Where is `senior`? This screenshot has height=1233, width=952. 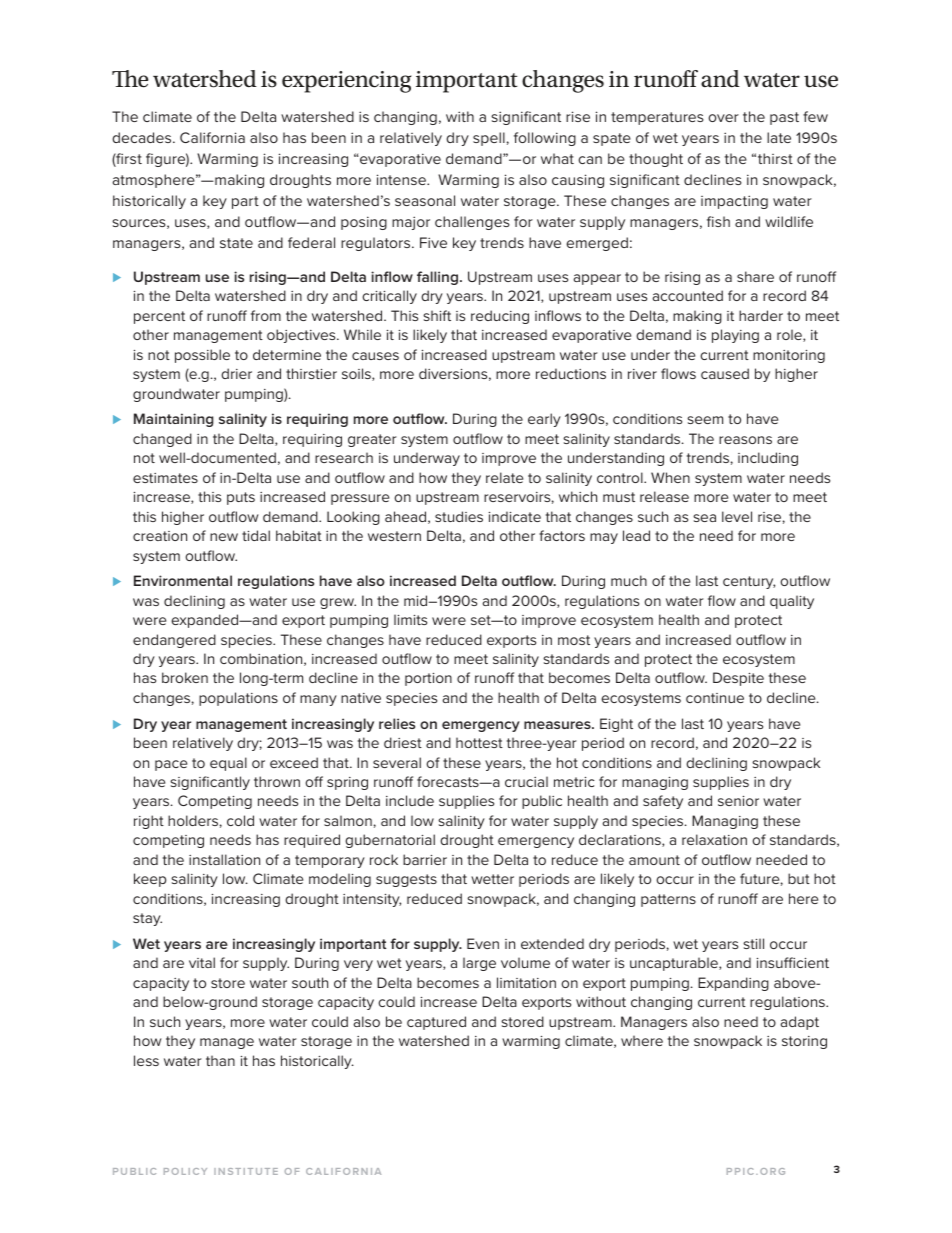 senior is located at coordinates (738, 801).
